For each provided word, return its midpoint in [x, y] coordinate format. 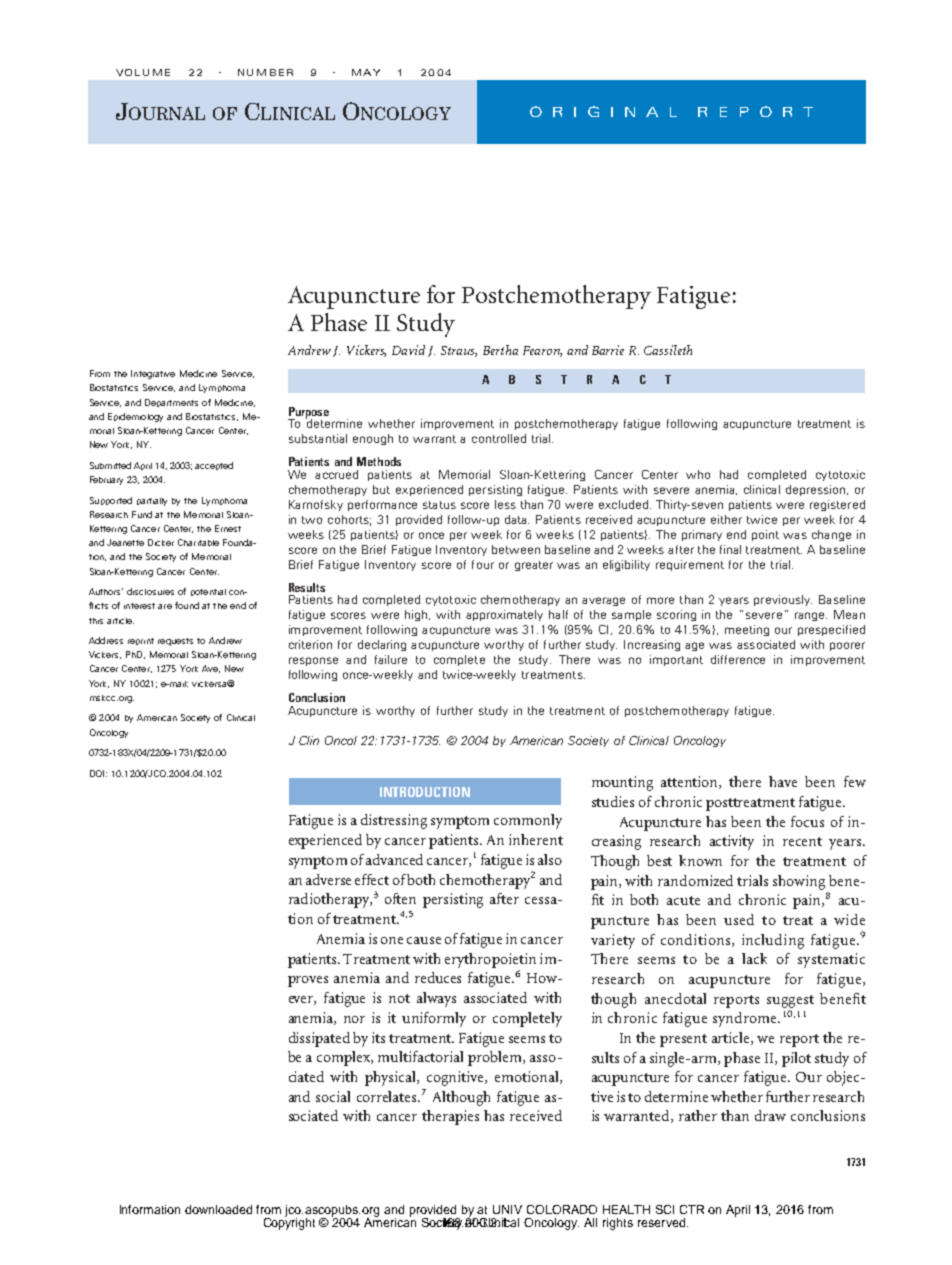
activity [732, 842]
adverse [328, 879]
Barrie [608, 350]
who [698, 474]
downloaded [218, 1209]
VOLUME [143, 72]
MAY [366, 72]
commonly [528, 821]
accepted [214, 466]
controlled [499, 438]
